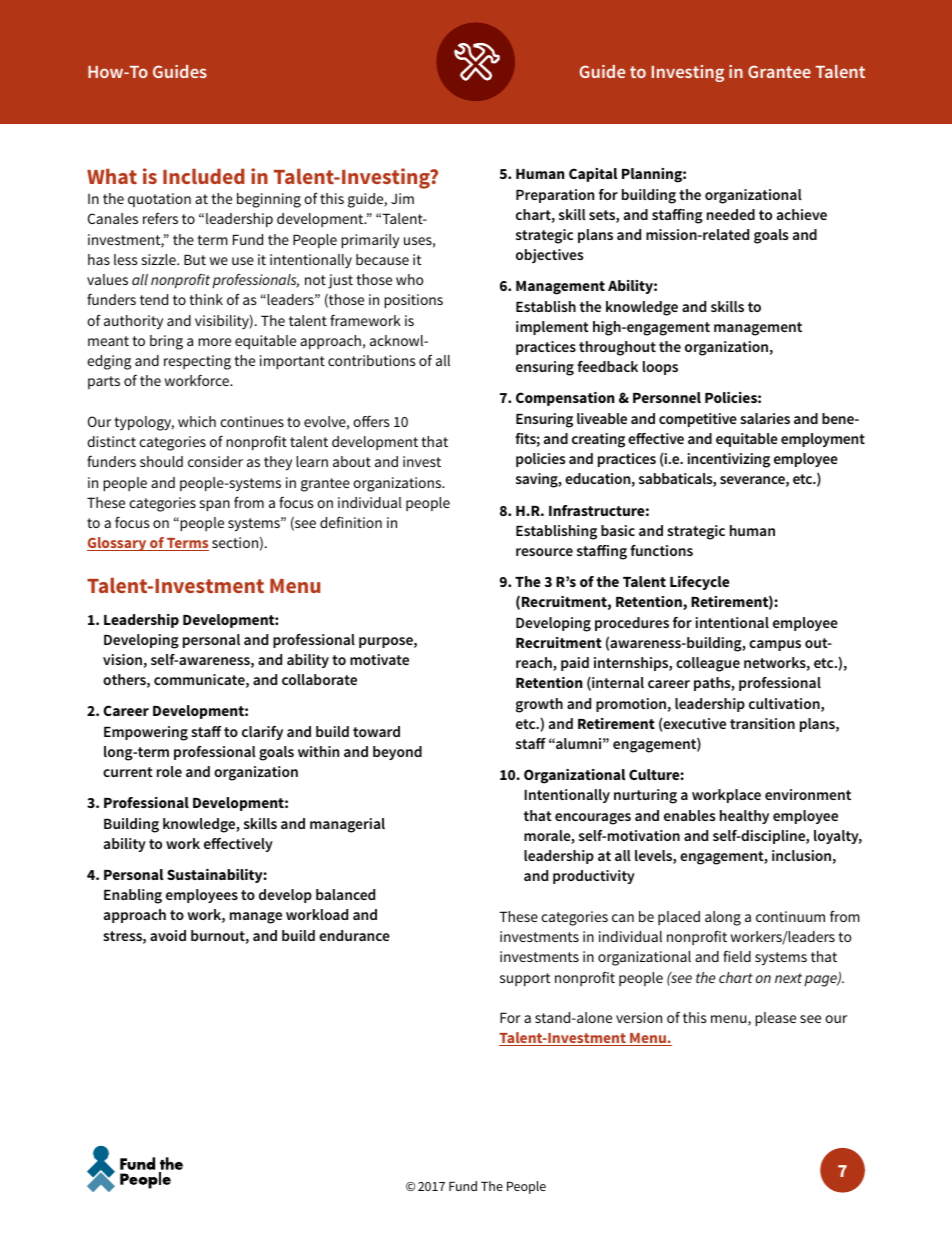 This page has width=952, height=1233. Describe the element at coordinates (729, 460) in the page. I see `incentivizing` at that location.
